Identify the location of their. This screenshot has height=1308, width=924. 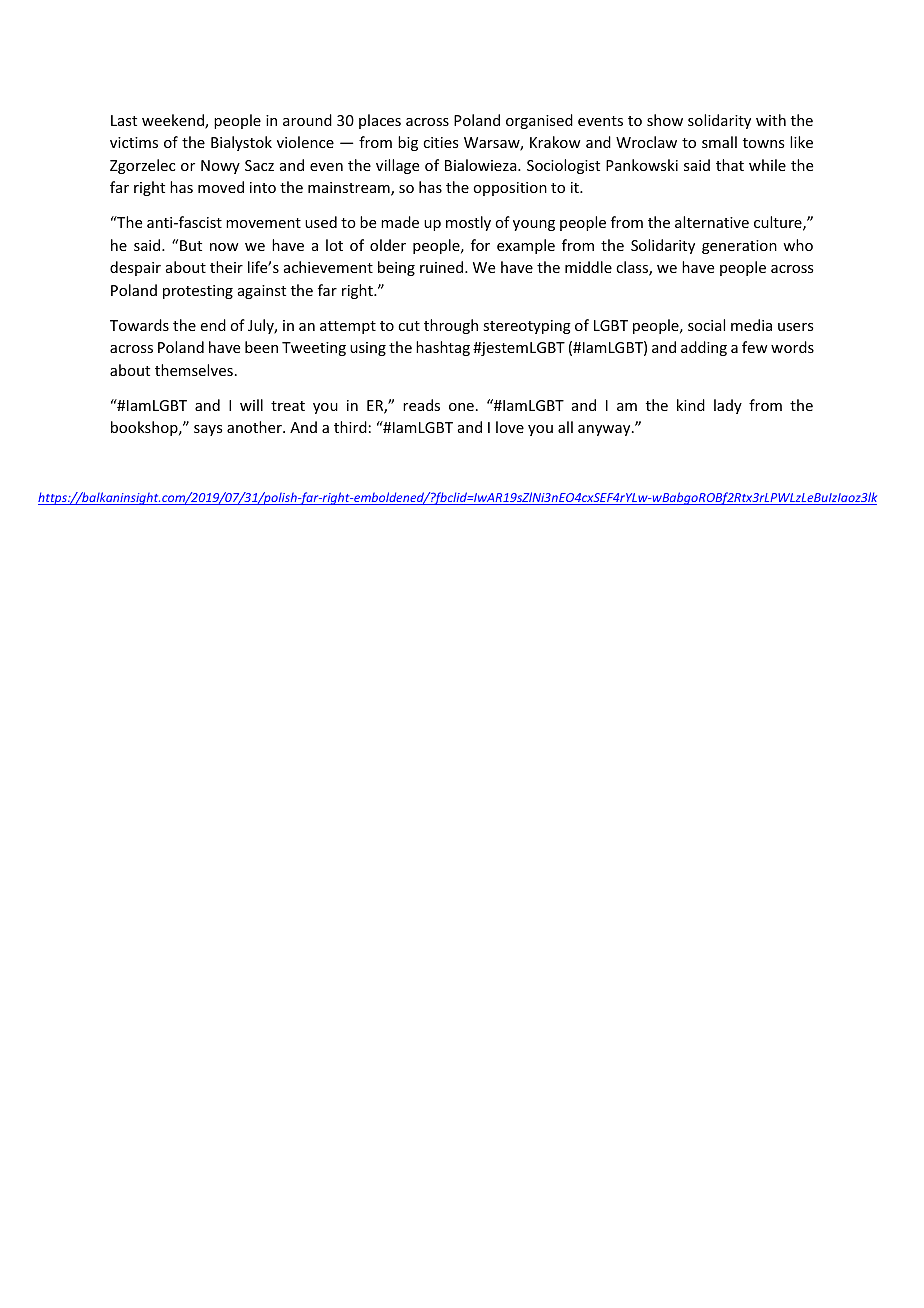
(226, 267).
